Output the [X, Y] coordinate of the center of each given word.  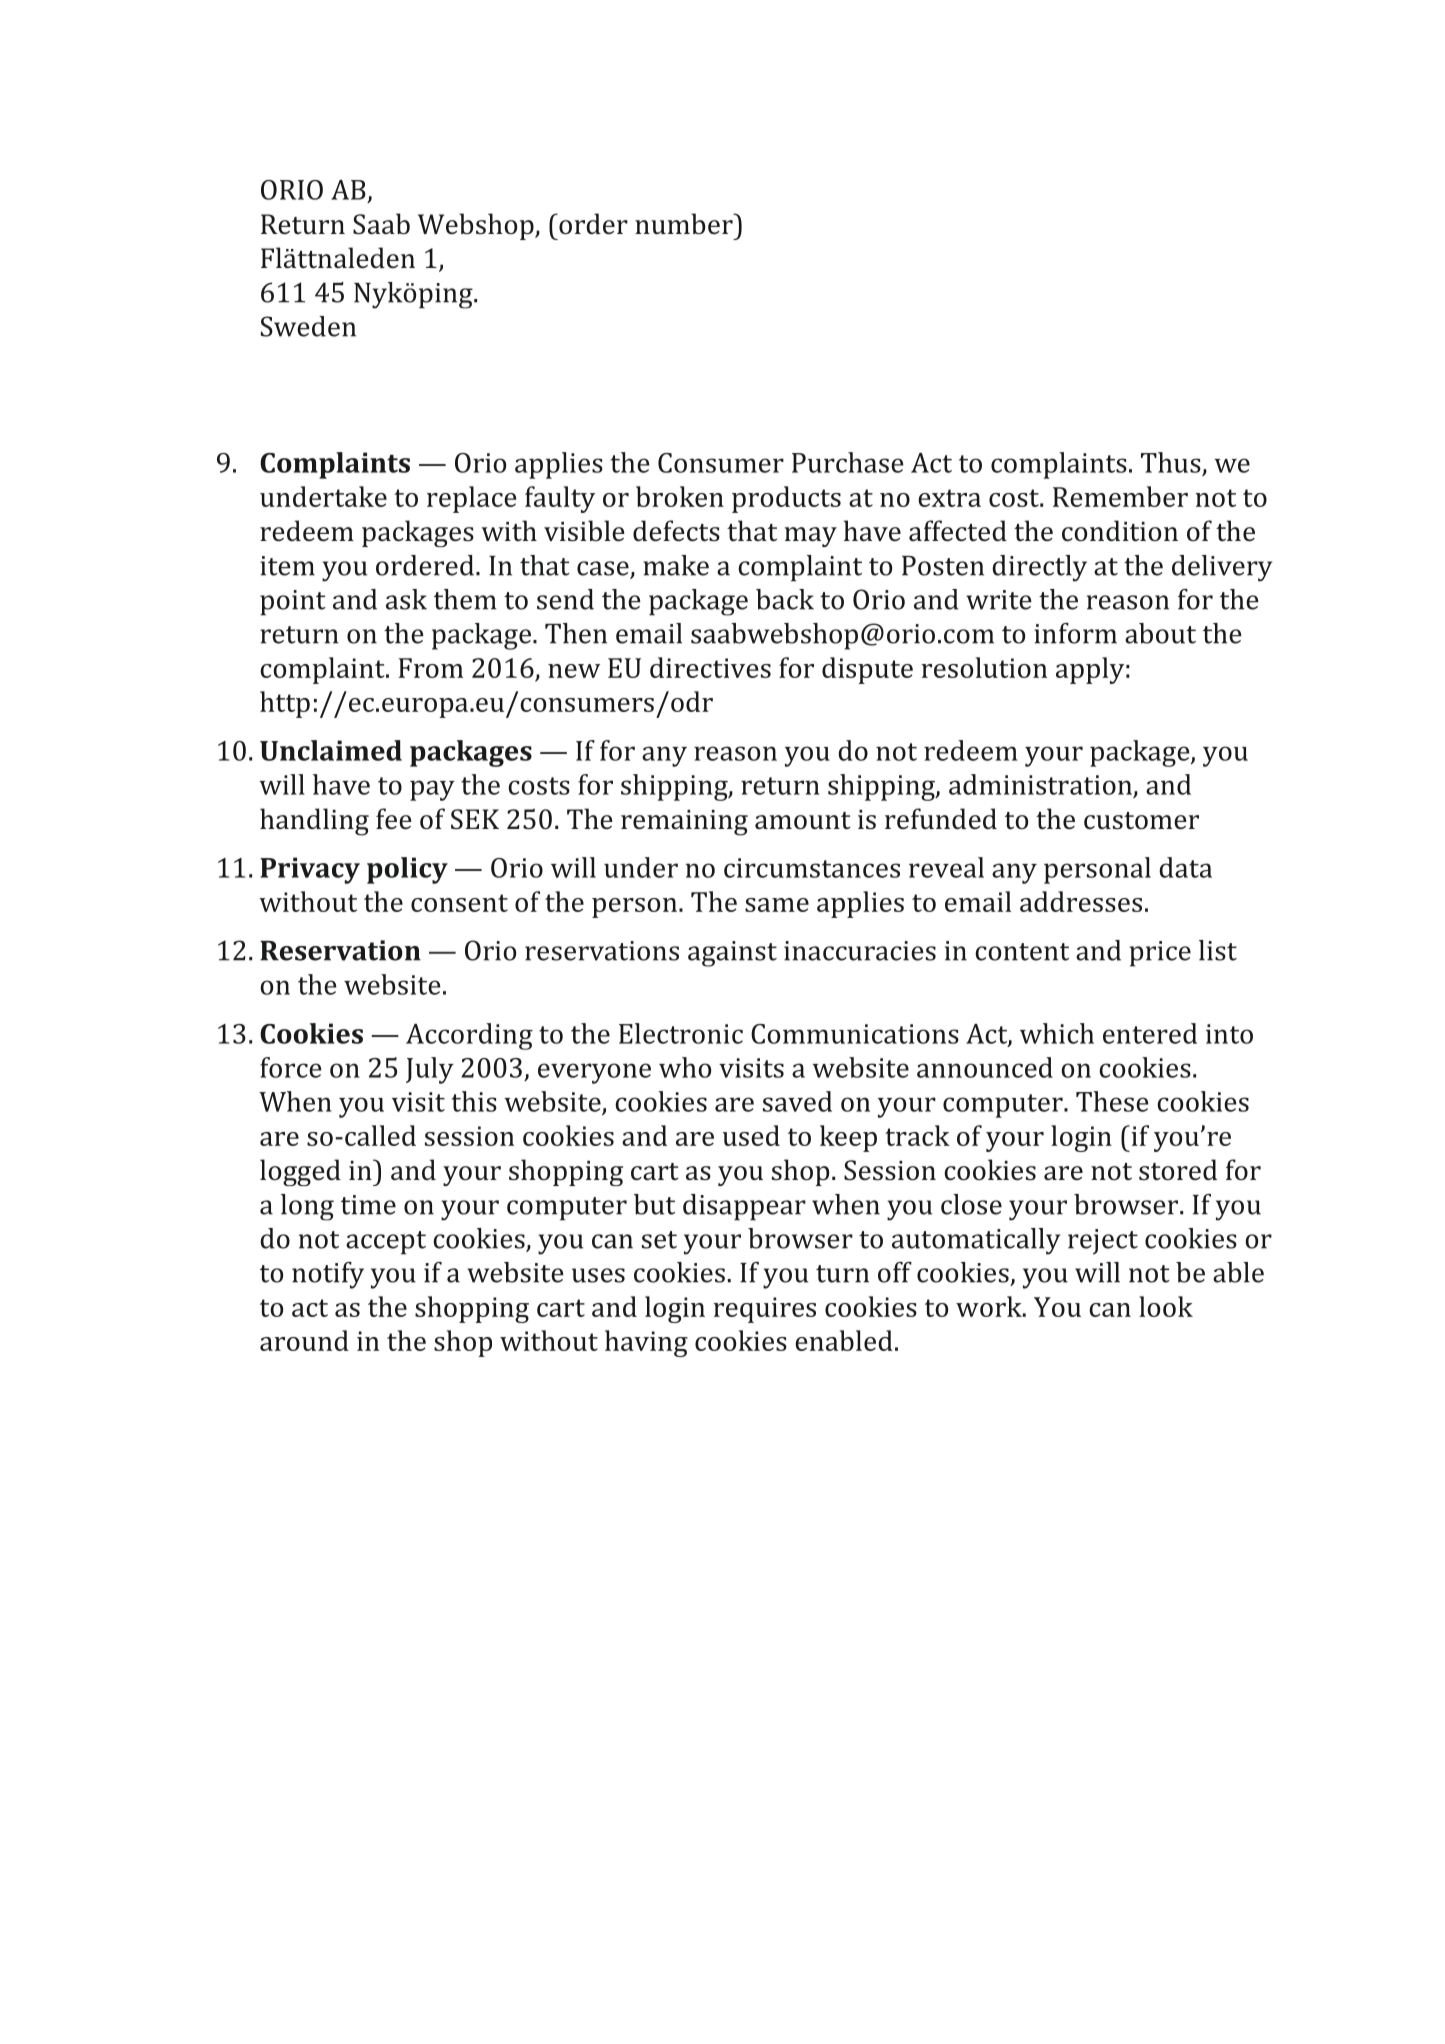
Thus [1171, 462]
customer [1141, 821]
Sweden [308, 326]
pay [432, 790]
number [685, 223]
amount [803, 820]
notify [328, 1275]
